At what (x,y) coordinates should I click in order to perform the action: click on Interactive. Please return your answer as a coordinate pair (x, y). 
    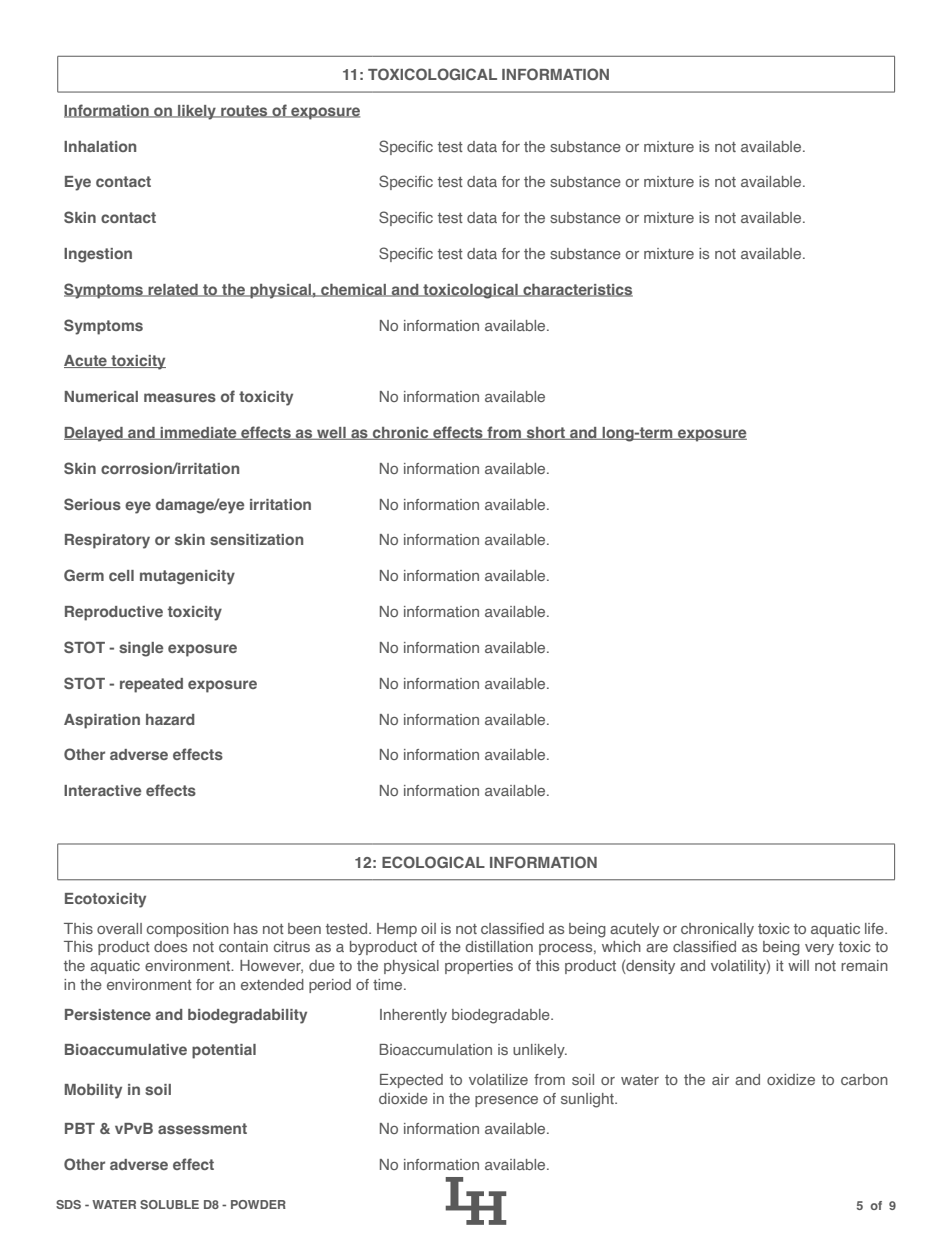
    Looking at the image, I should click on (102, 790).
